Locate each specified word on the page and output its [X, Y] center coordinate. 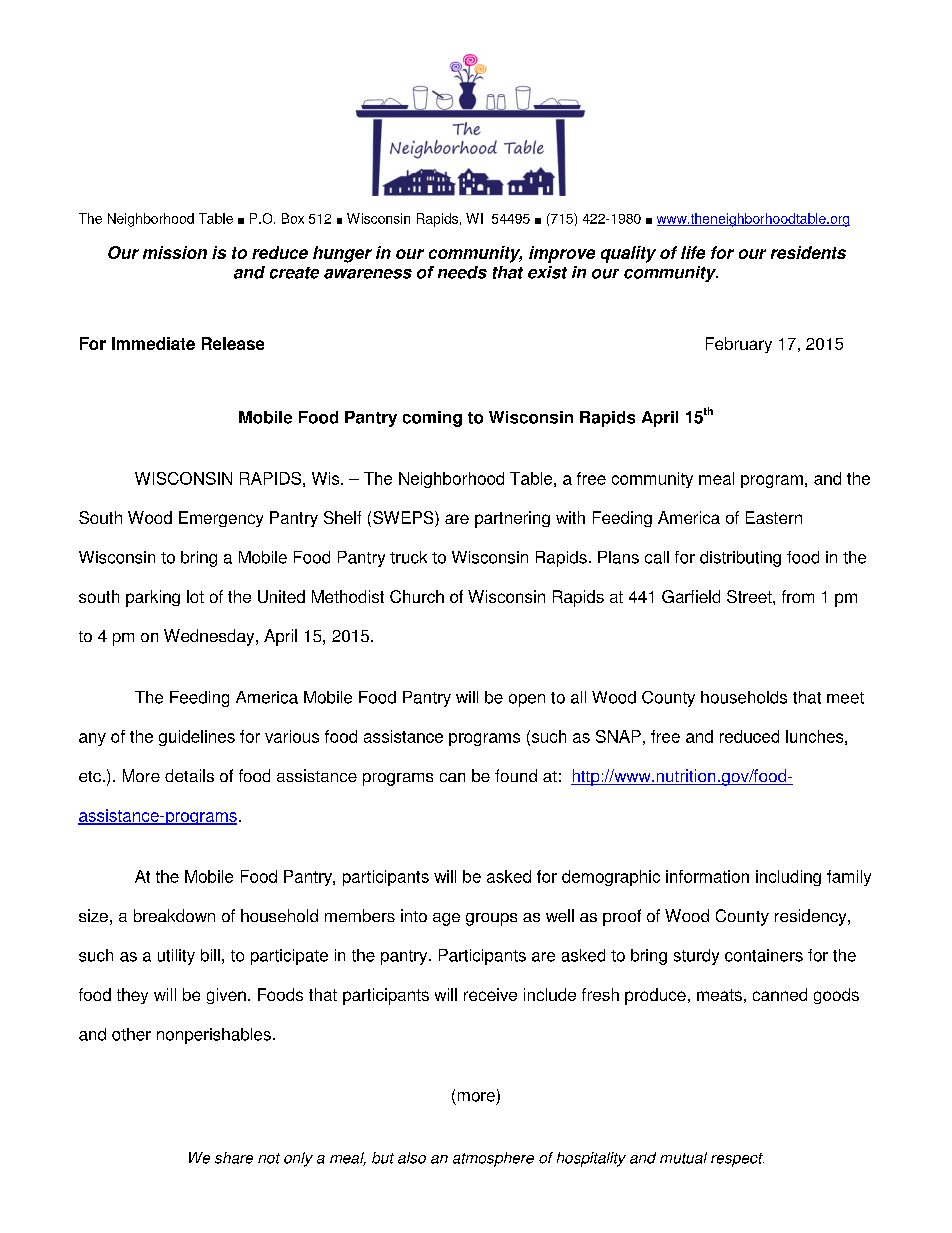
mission [175, 252]
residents [808, 252]
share [234, 1158]
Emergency [221, 519]
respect [737, 1160]
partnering [512, 519]
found [516, 775]
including [788, 878]
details [189, 775]
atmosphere [493, 1159]
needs [462, 272]
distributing [740, 559]
